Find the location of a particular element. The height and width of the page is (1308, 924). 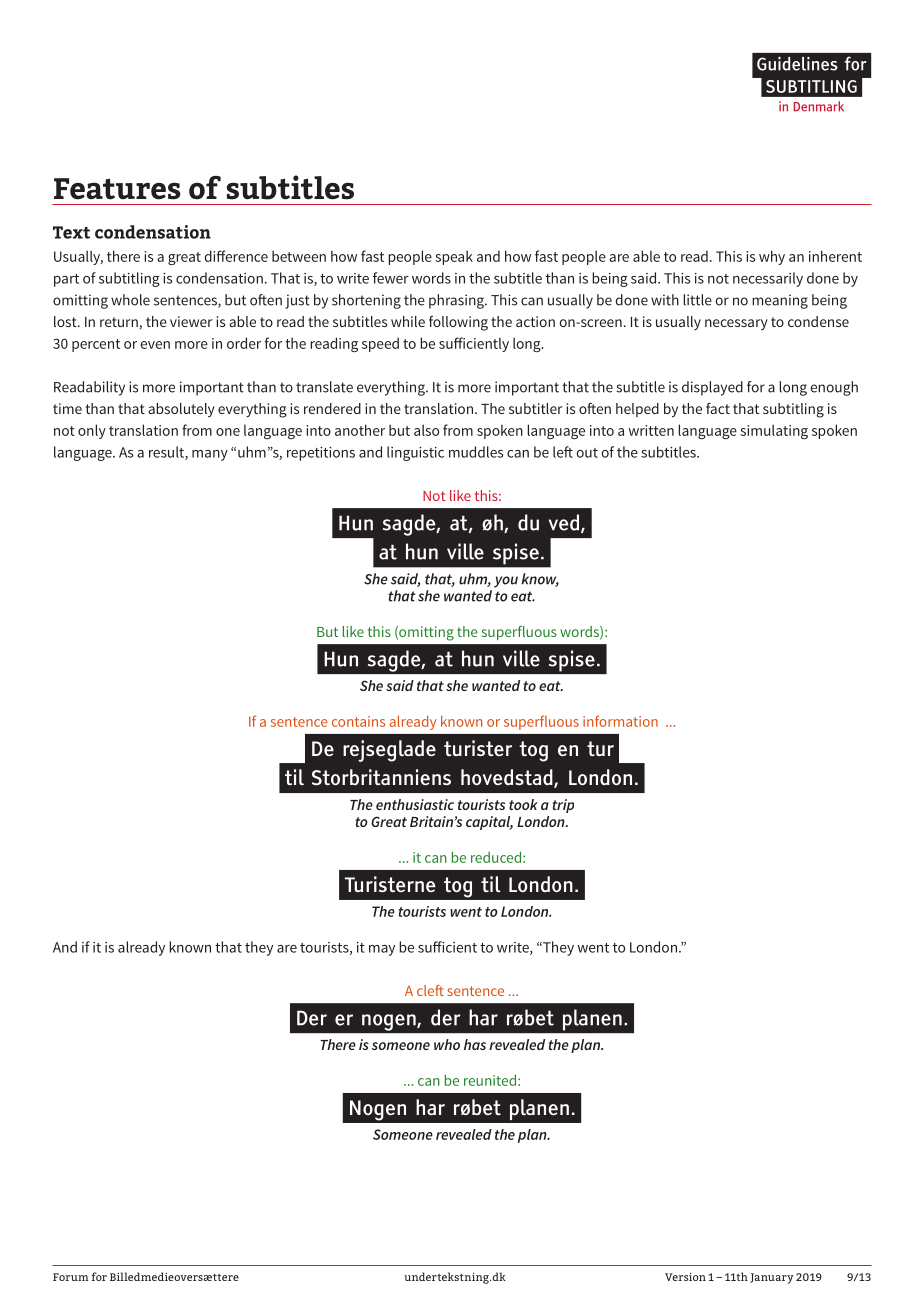

trip is located at coordinates (563, 806).
